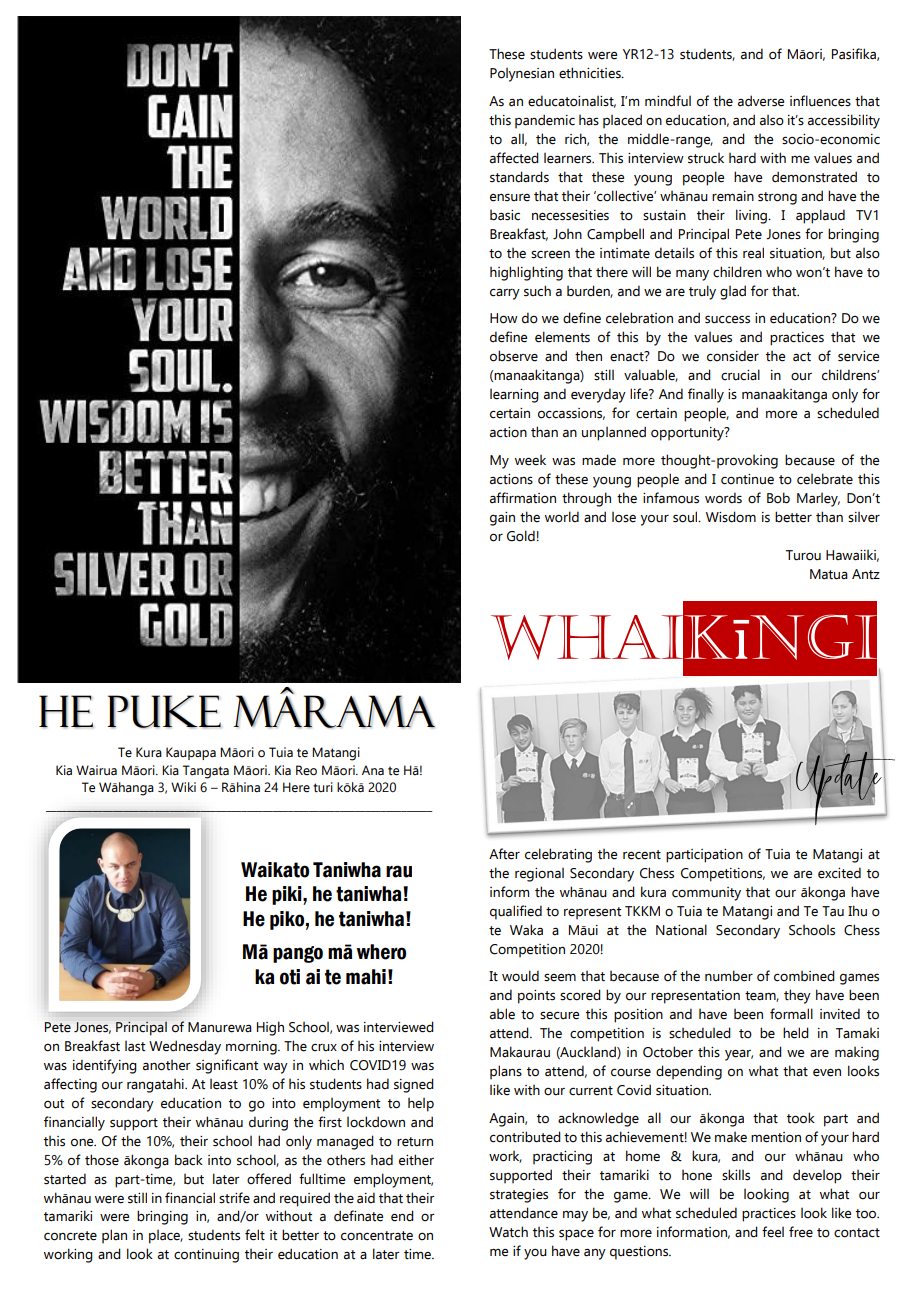 This document has width=924, height=1308. Describe the element at coordinates (731, 517) in the document. I see `Wisdom` at that location.
